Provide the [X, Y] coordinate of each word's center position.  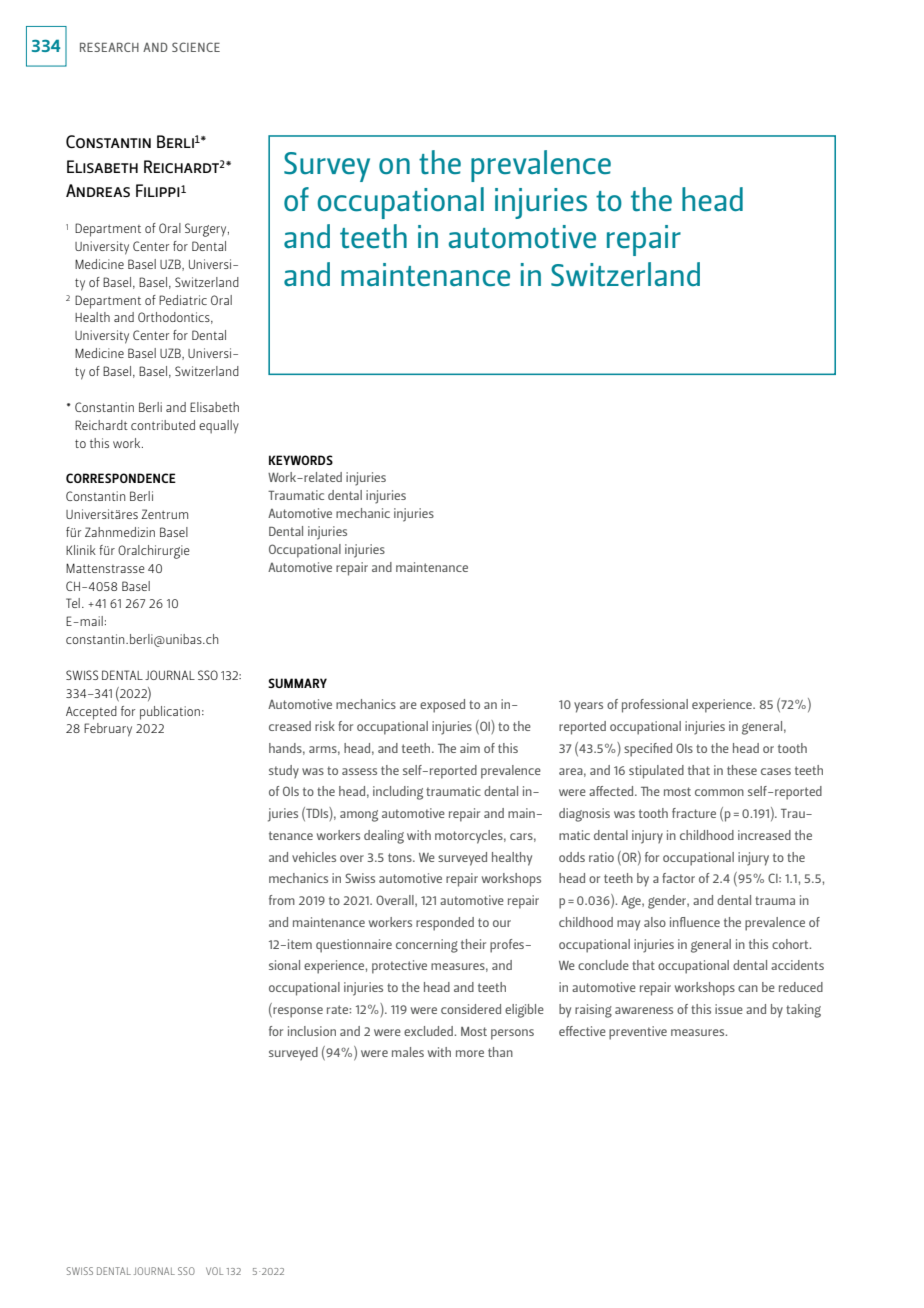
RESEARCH [109, 47]
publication [170, 713]
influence [695, 922]
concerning [427, 946]
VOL [214, 1271]
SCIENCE [196, 47]
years [588, 707]
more [470, 1053]
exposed [442, 706]
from [282, 900]
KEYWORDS [301, 460]
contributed [163, 425]
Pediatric [183, 300]
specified [648, 750]
